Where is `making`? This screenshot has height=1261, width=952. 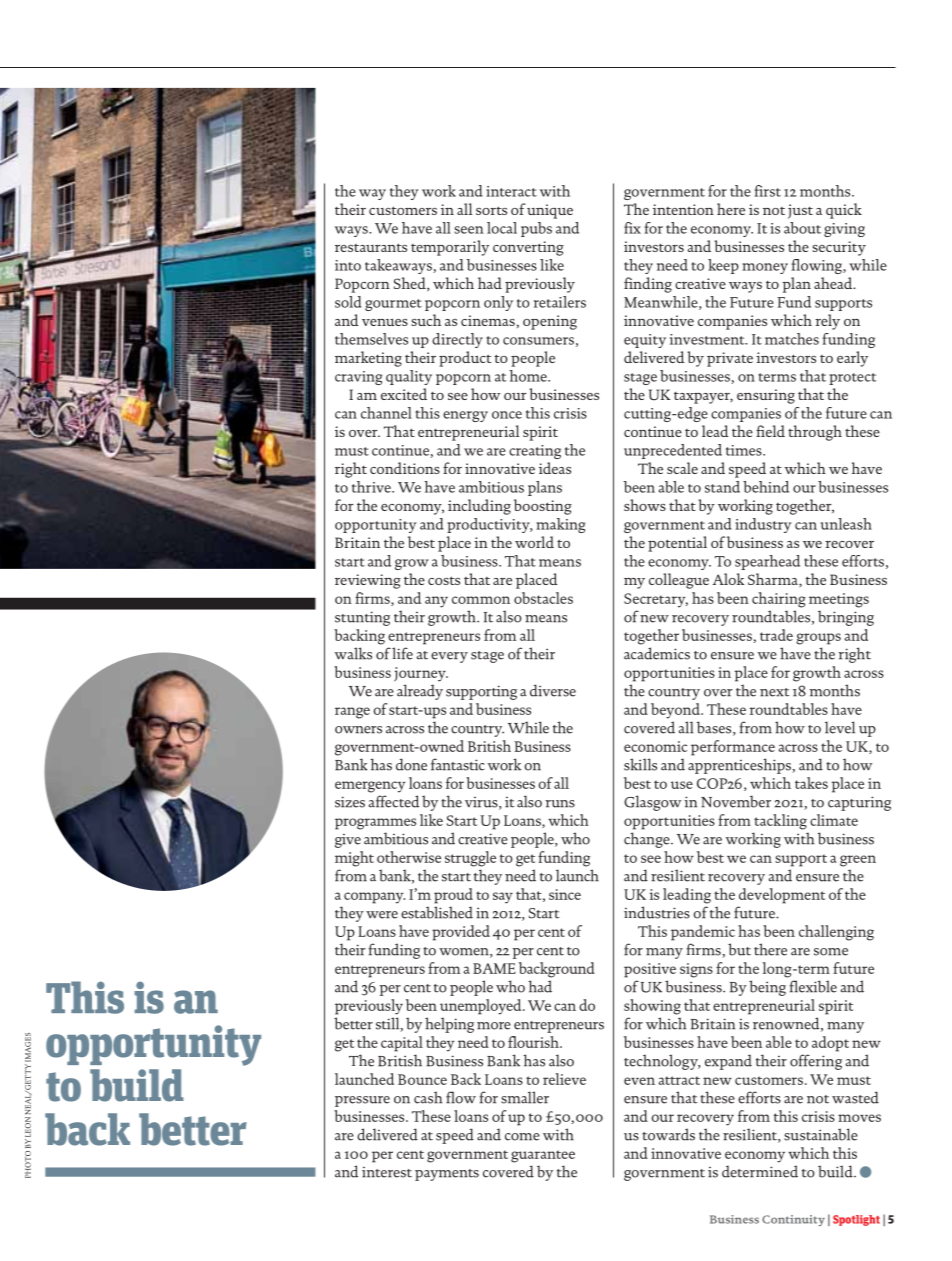
making is located at coordinates (560, 525).
